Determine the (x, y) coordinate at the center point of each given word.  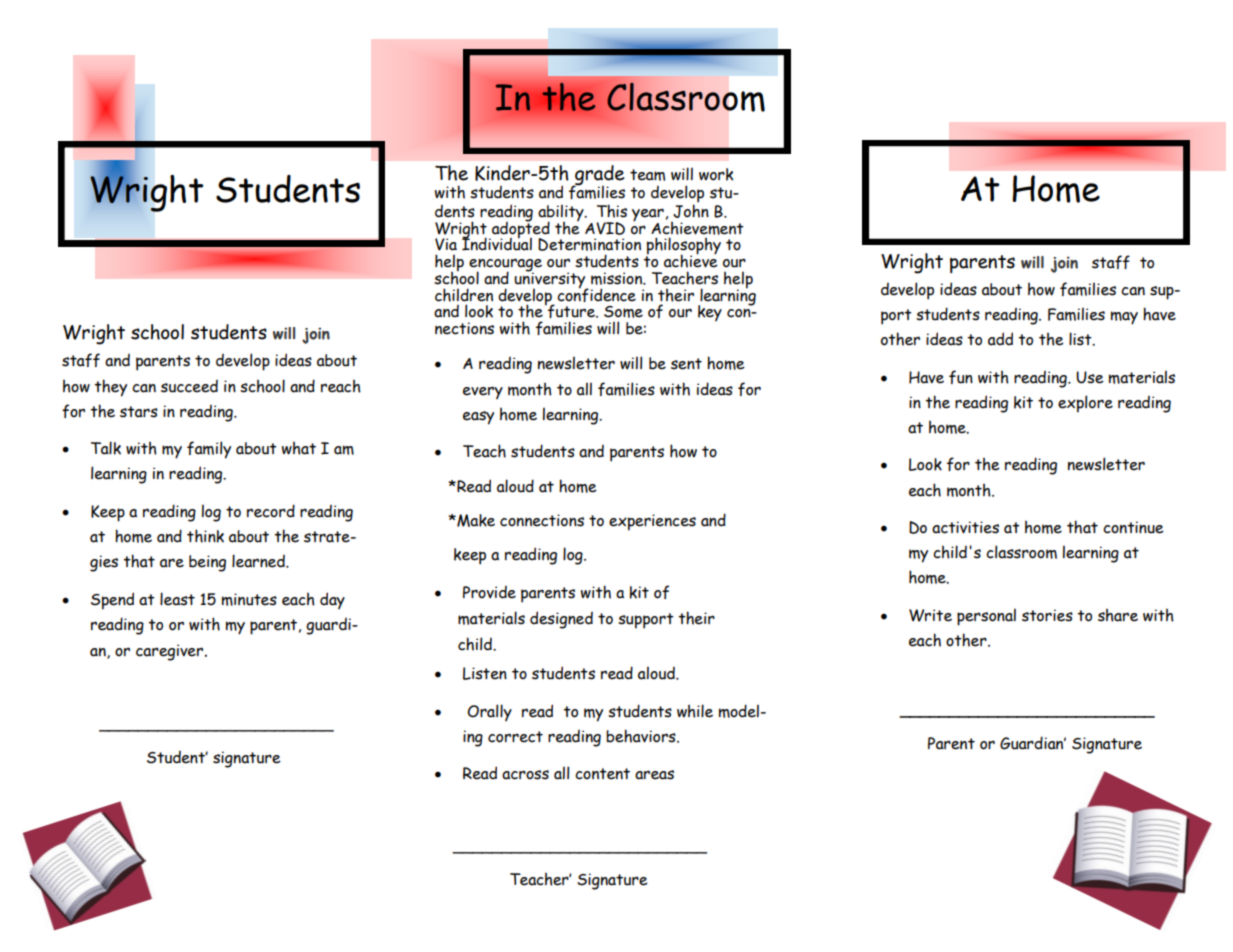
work (716, 174)
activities (965, 527)
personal (986, 617)
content (602, 774)
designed (561, 620)
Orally (489, 712)
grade (598, 176)
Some (623, 312)
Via (446, 244)
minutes (249, 599)
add (1000, 339)
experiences (652, 522)
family (209, 450)
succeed (189, 386)
